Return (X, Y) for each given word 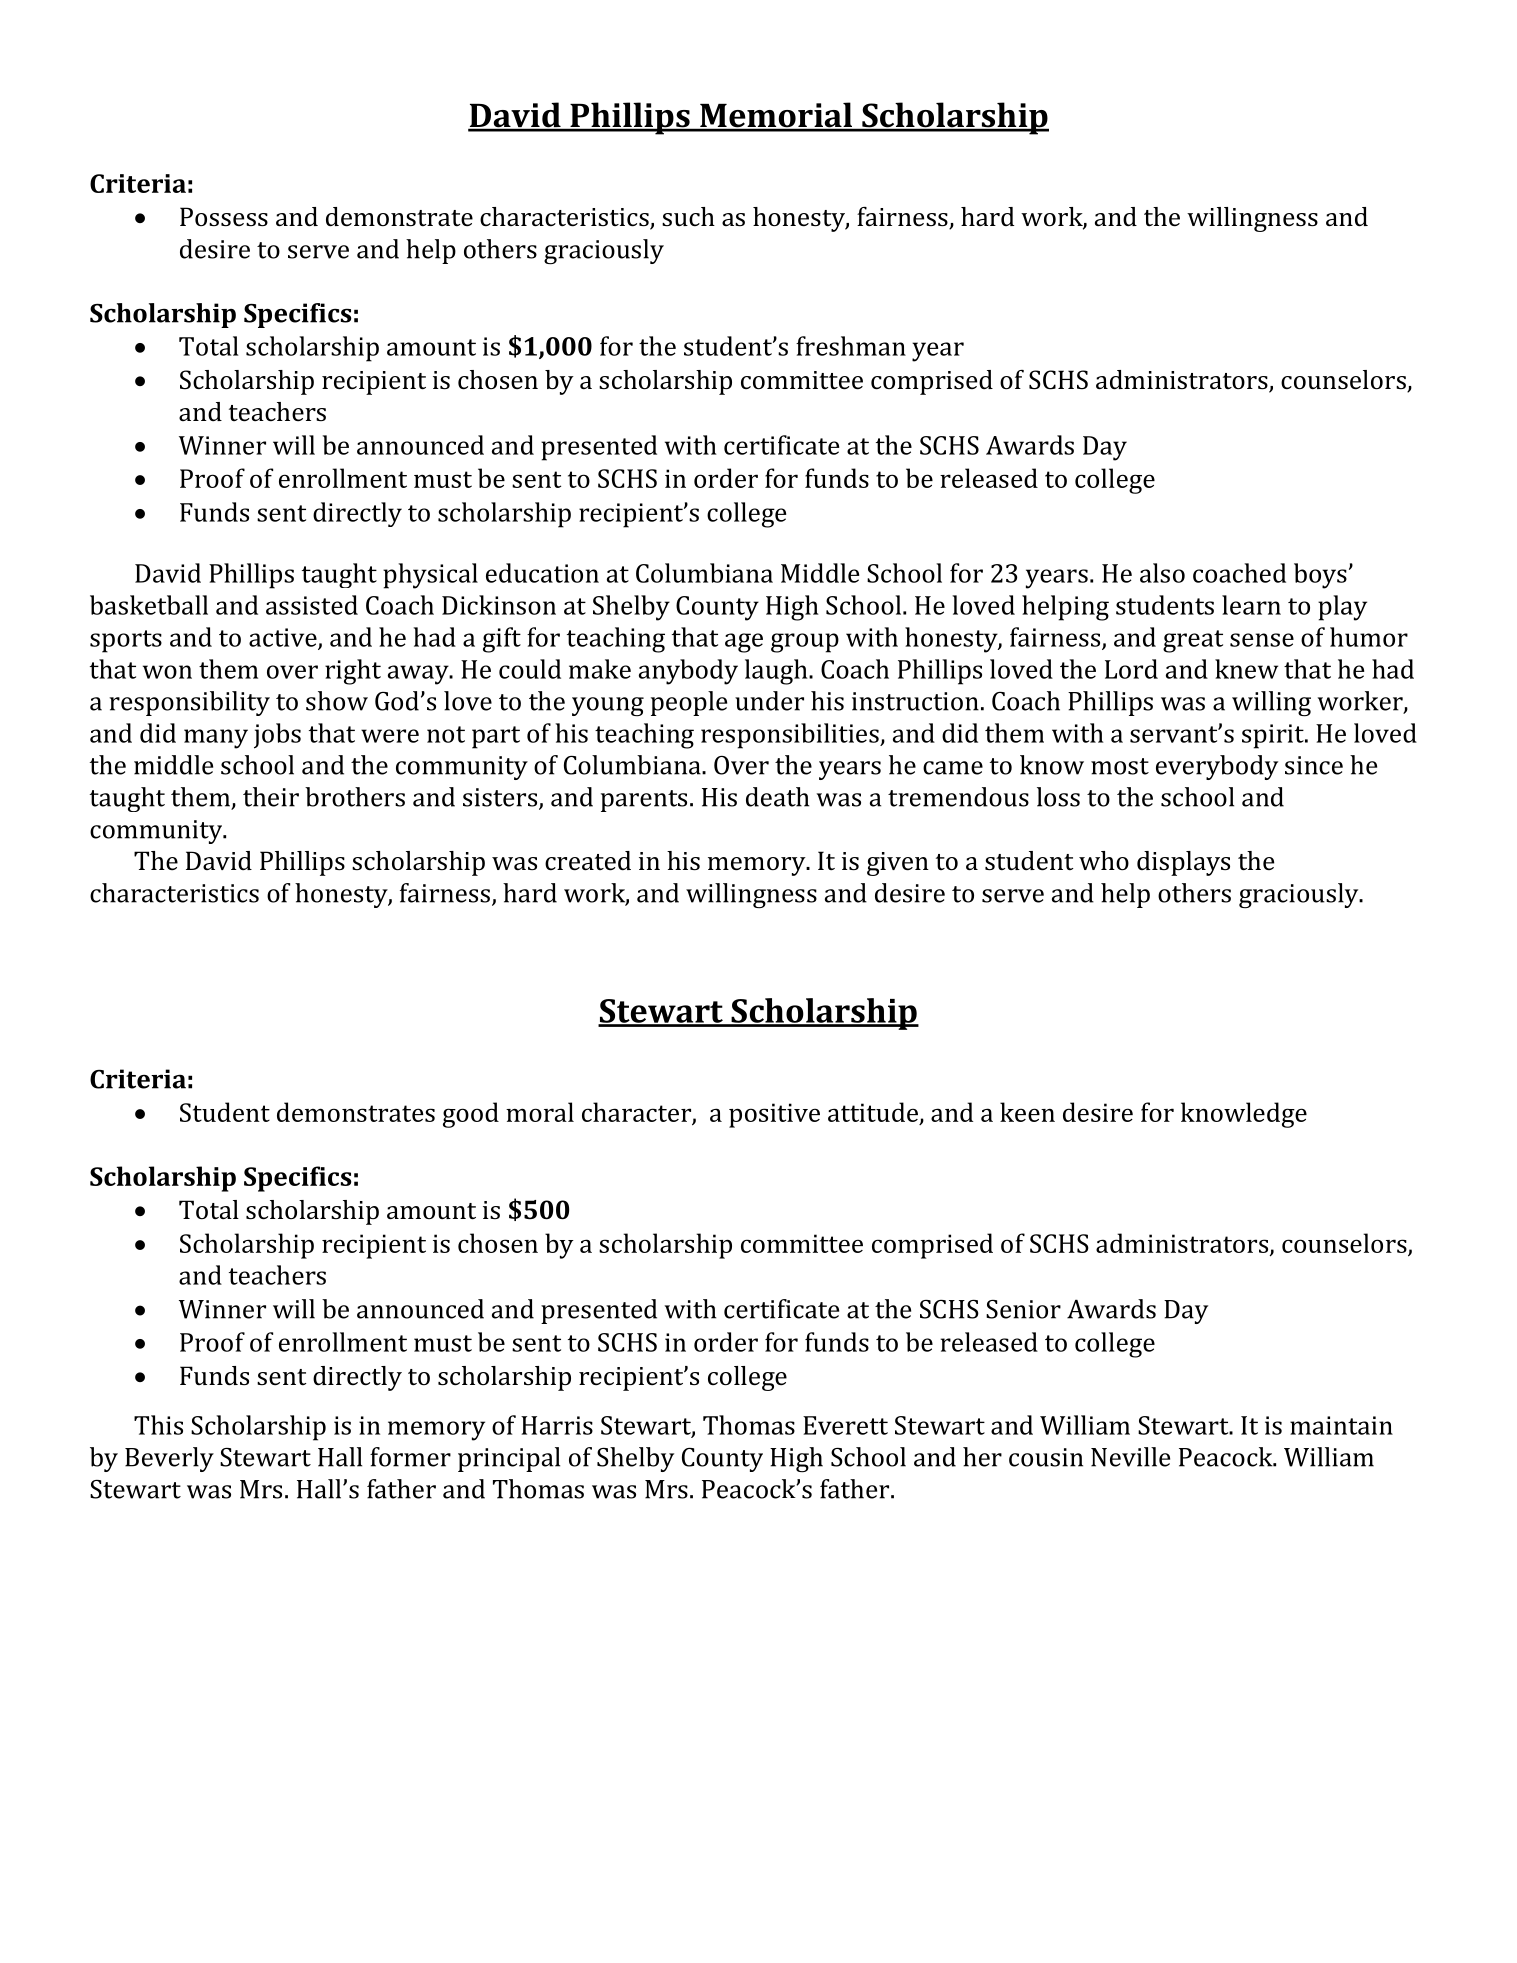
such (688, 216)
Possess (224, 217)
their (271, 797)
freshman (851, 346)
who (1104, 861)
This (158, 1425)
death (777, 797)
